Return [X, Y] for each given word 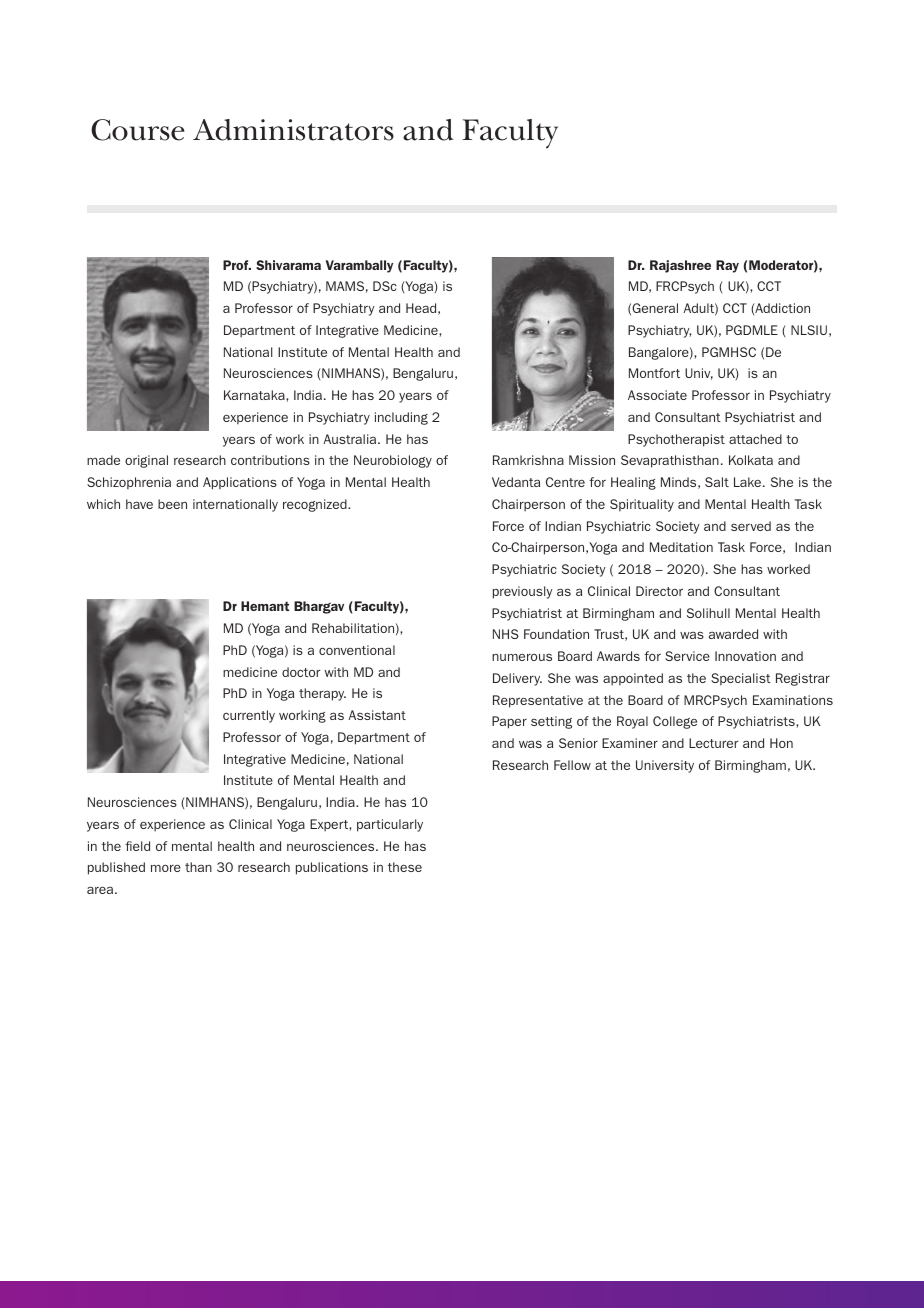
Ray [727, 266]
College [675, 722]
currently [249, 716]
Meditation [681, 547]
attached [755, 439]
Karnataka [255, 395]
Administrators [293, 130]
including [401, 418]
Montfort [654, 373]
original [146, 461]
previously [523, 592]
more [166, 868]
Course [138, 130]
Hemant [265, 606]
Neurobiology [393, 461]
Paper [509, 722]
